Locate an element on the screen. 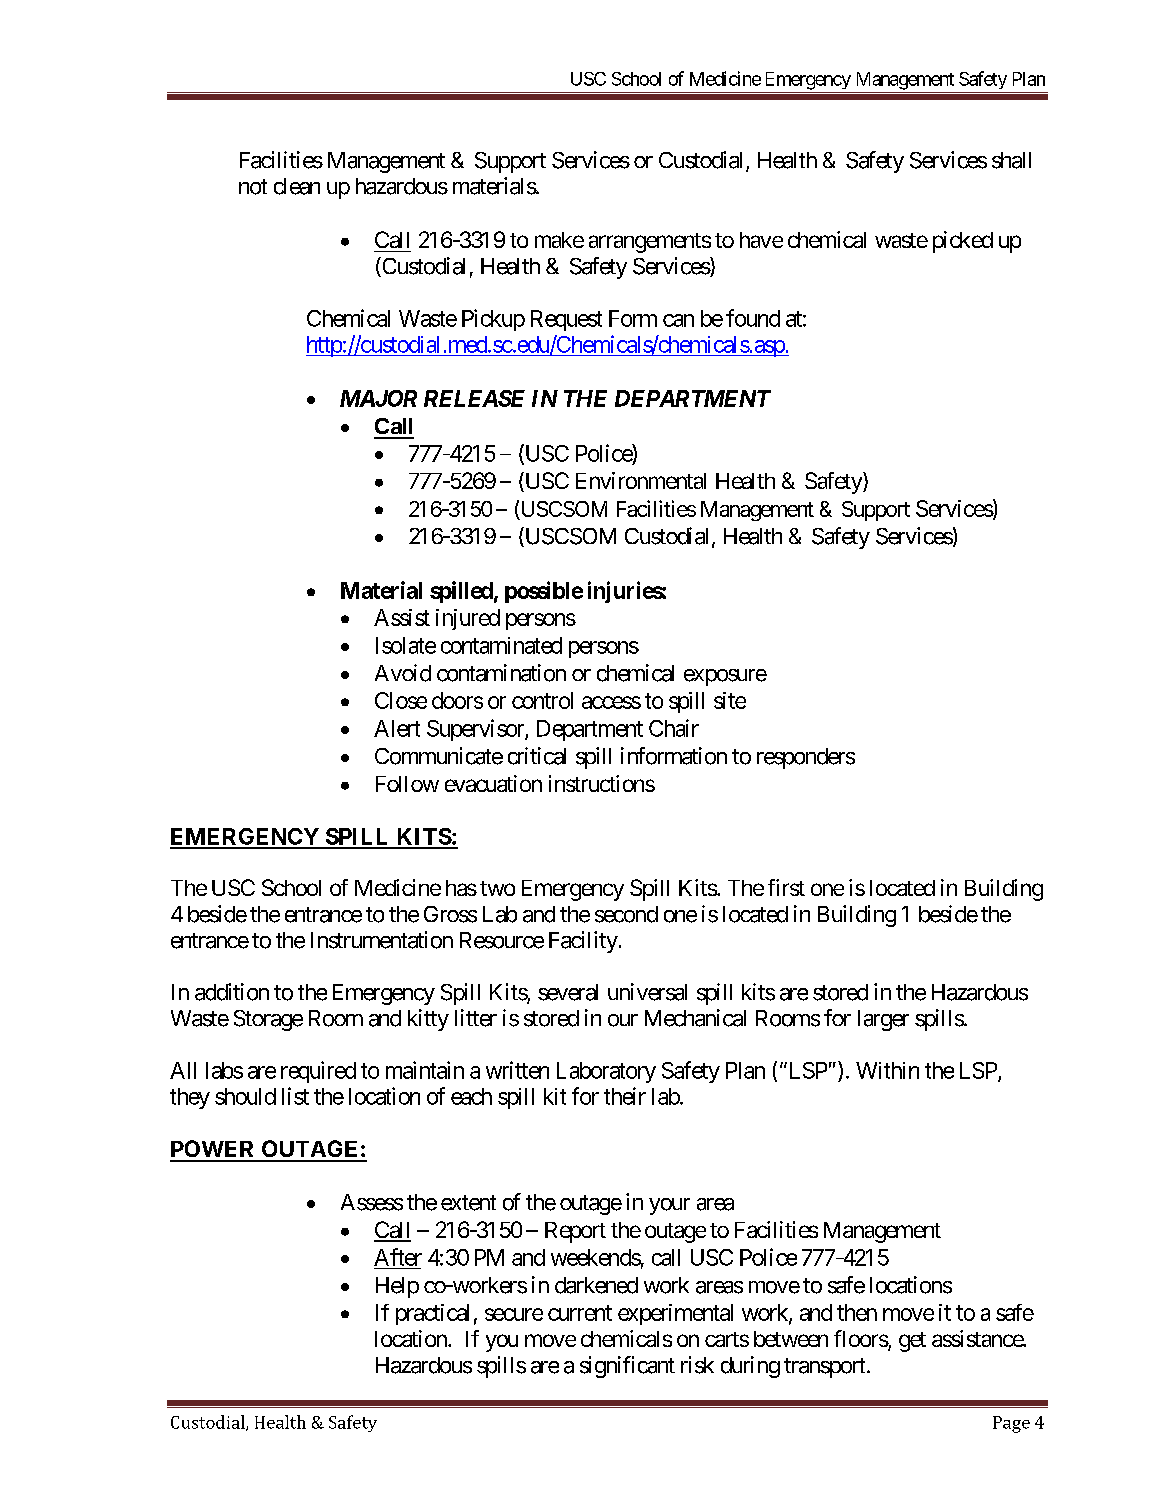  practical is located at coordinates (432, 1314).
